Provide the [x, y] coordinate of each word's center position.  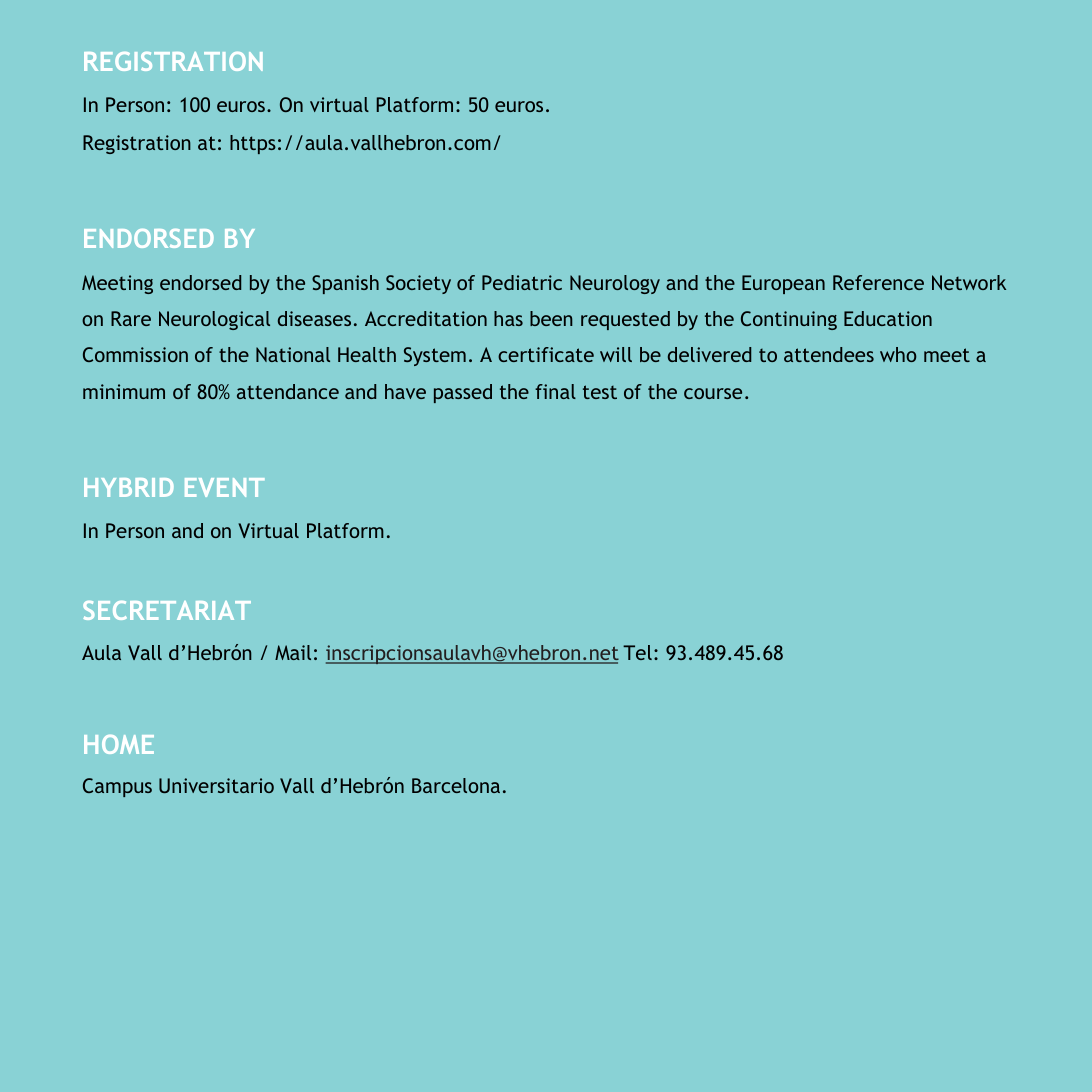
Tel [637, 652]
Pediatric [522, 282]
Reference [878, 282]
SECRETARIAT [167, 610]
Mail [293, 652]
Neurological [214, 320]
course [713, 393]
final [555, 391]
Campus [117, 787]
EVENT [225, 487]
